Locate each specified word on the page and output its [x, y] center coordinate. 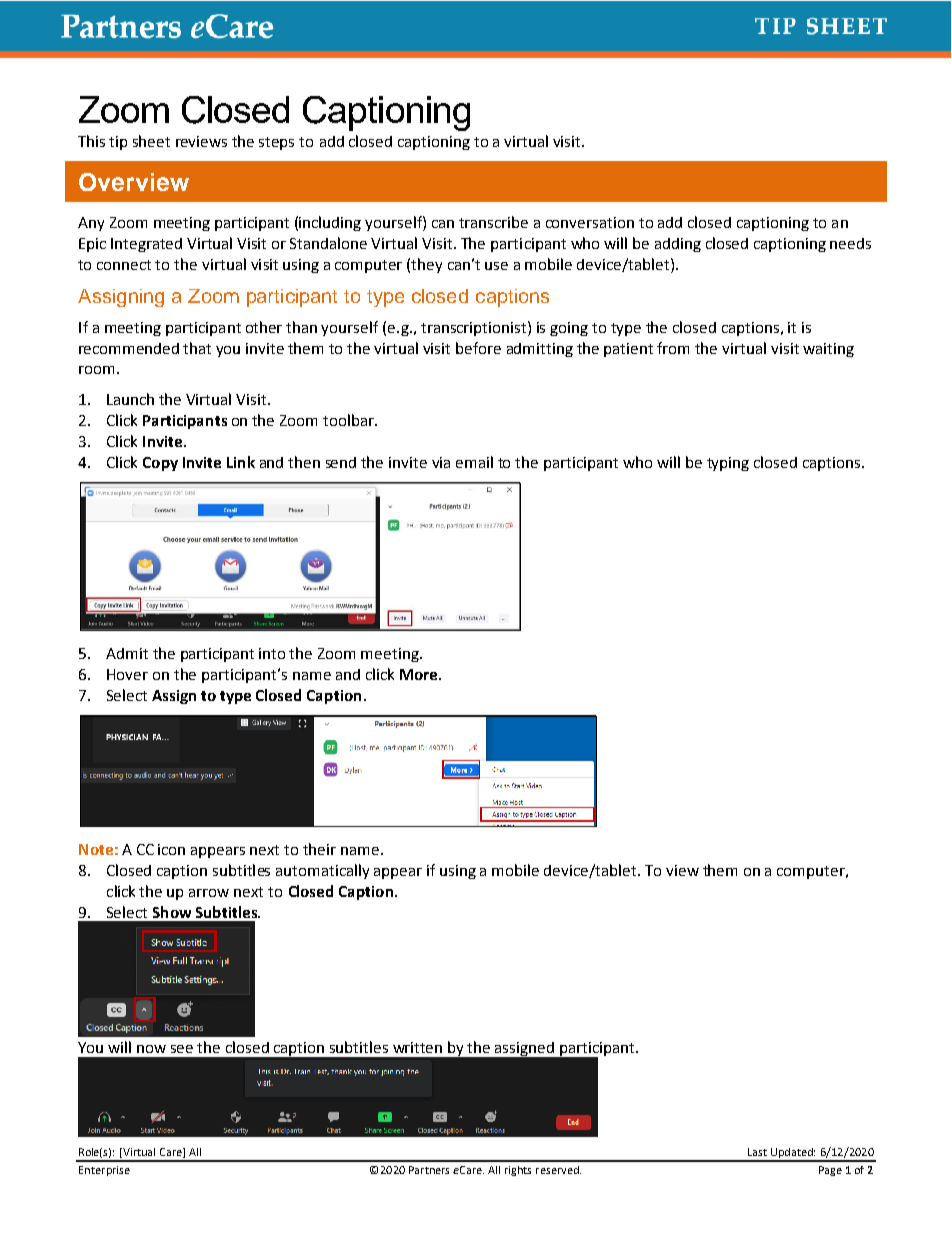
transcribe [493, 222]
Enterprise [104, 1171]
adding [678, 245]
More [420, 674]
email [474, 462]
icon [171, 849]
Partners [429, 1170]
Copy [160, 464]
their [319, 849]
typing [728, 464]
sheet [151, 141]
